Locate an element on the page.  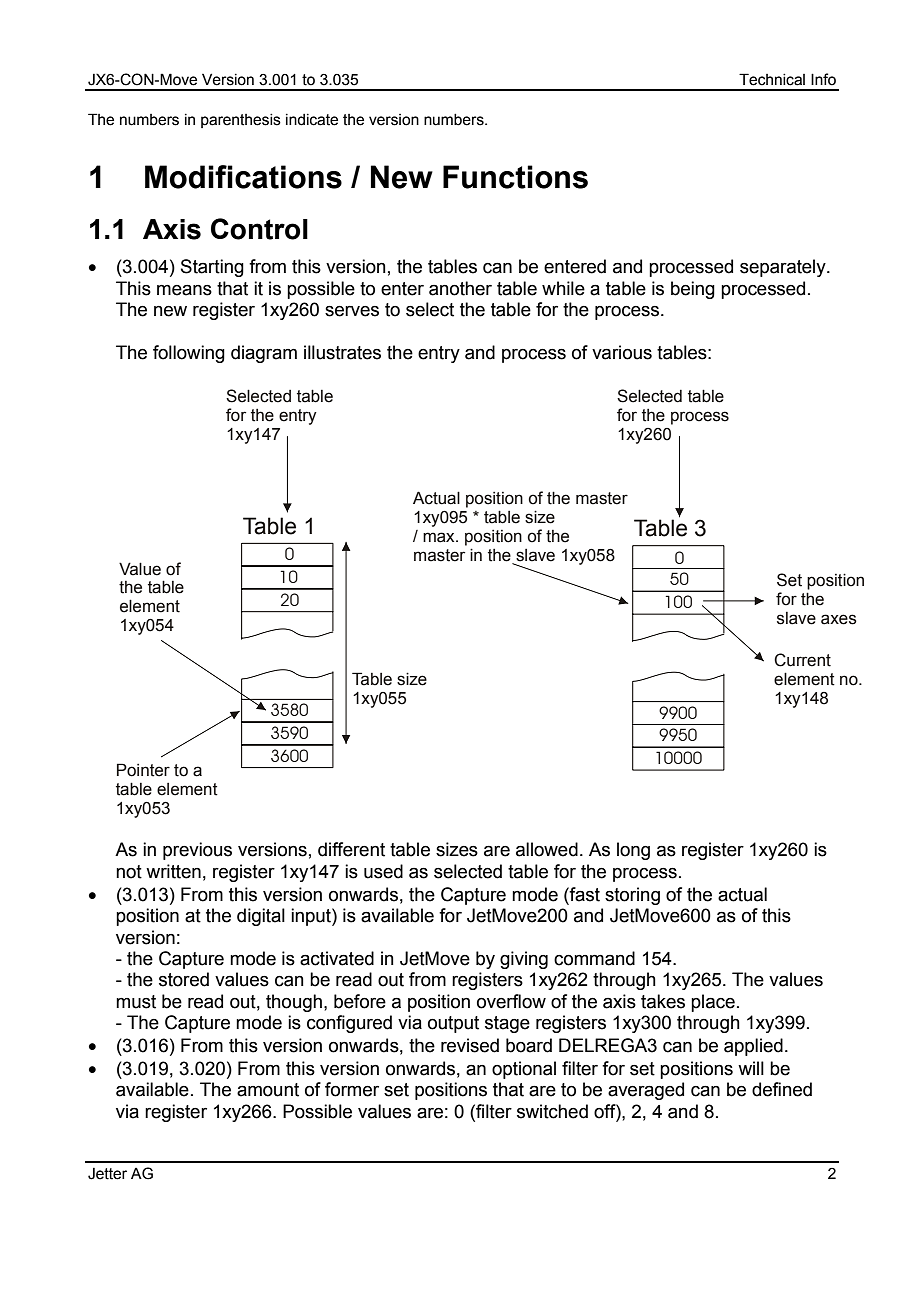
will is located at coordinates (751, 1068).
